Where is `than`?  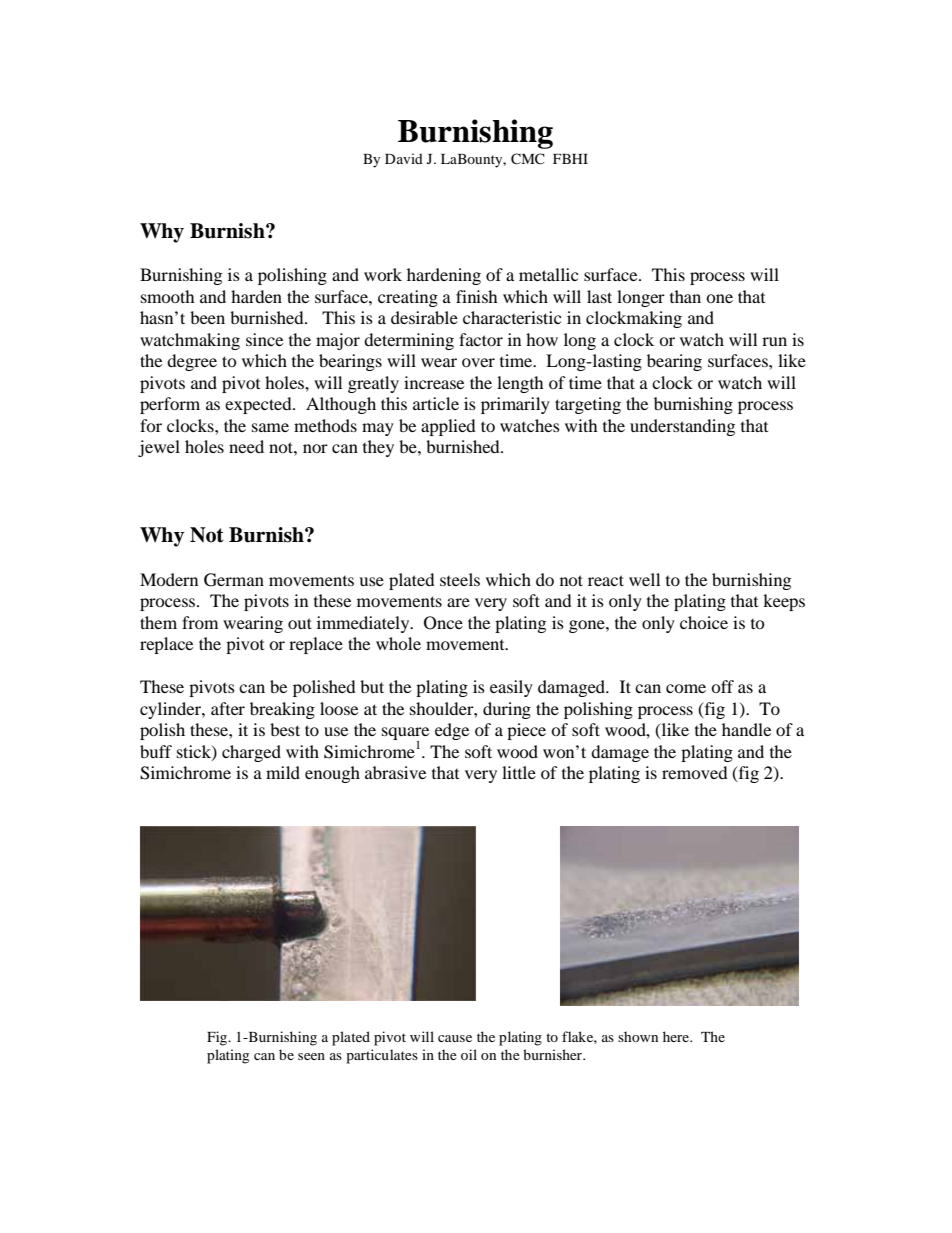
than is located at coordinates (685, 296).
